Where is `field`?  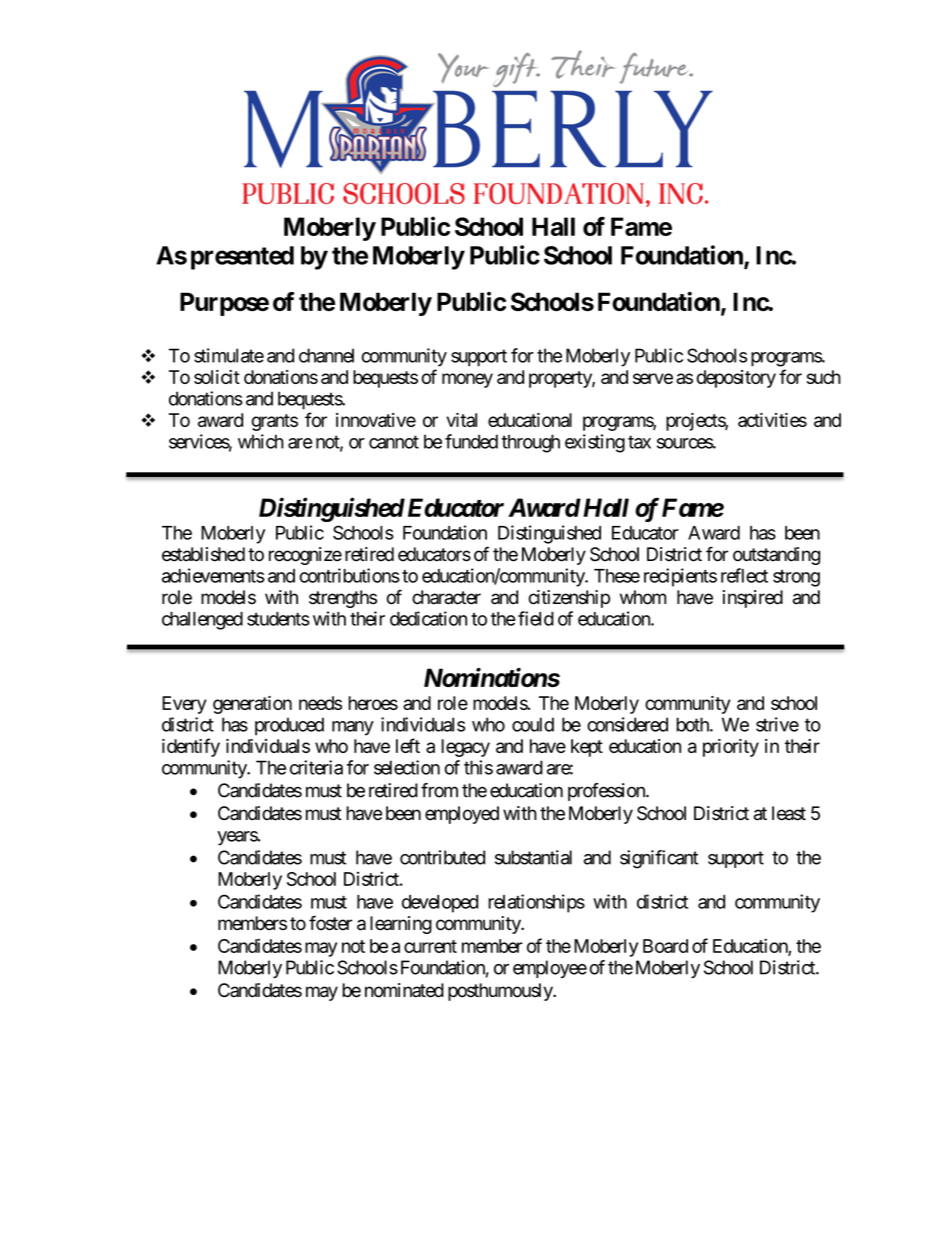 field is located at coordinates (536, 618).
